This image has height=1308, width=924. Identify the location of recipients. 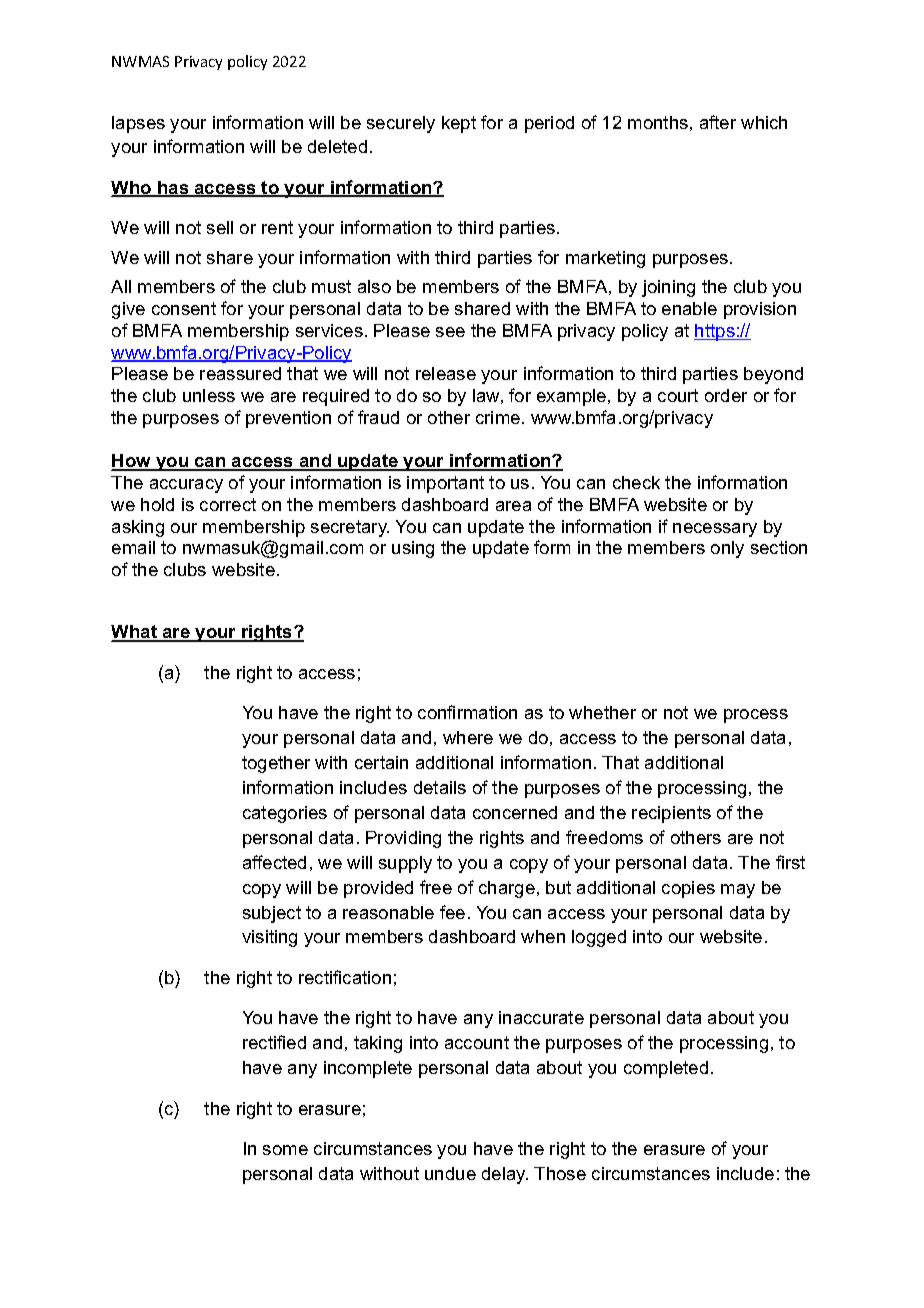
(671, 814).
